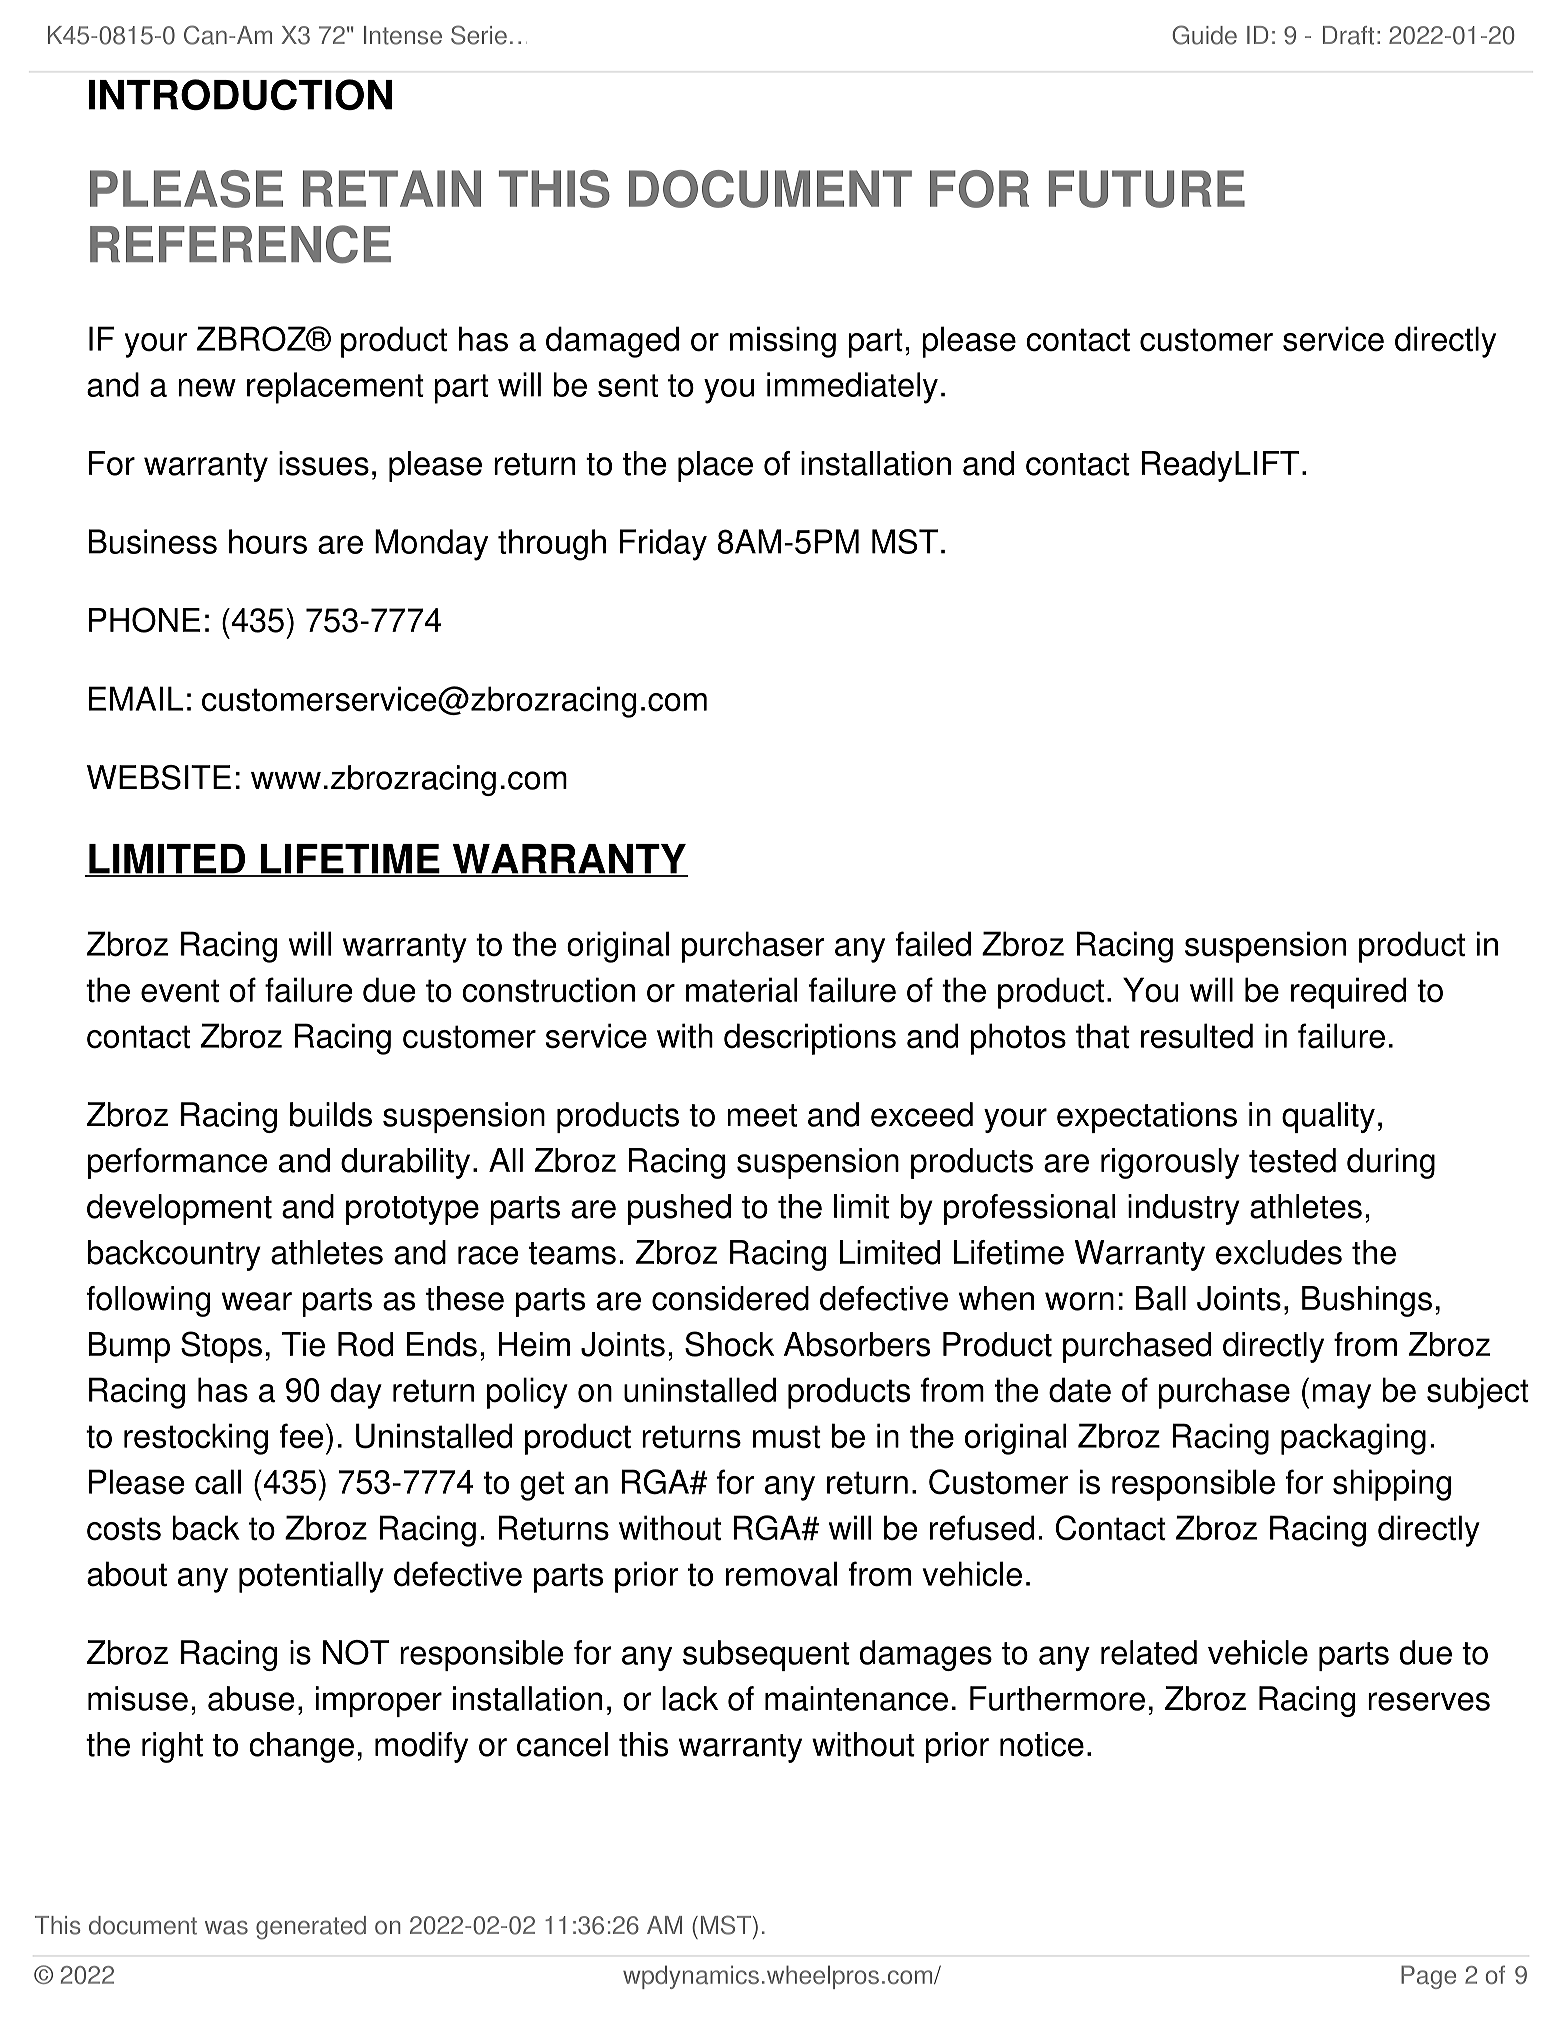  Describe the element at coordinates (852, 388) in the screenshot. I see `immediately` at that location.
